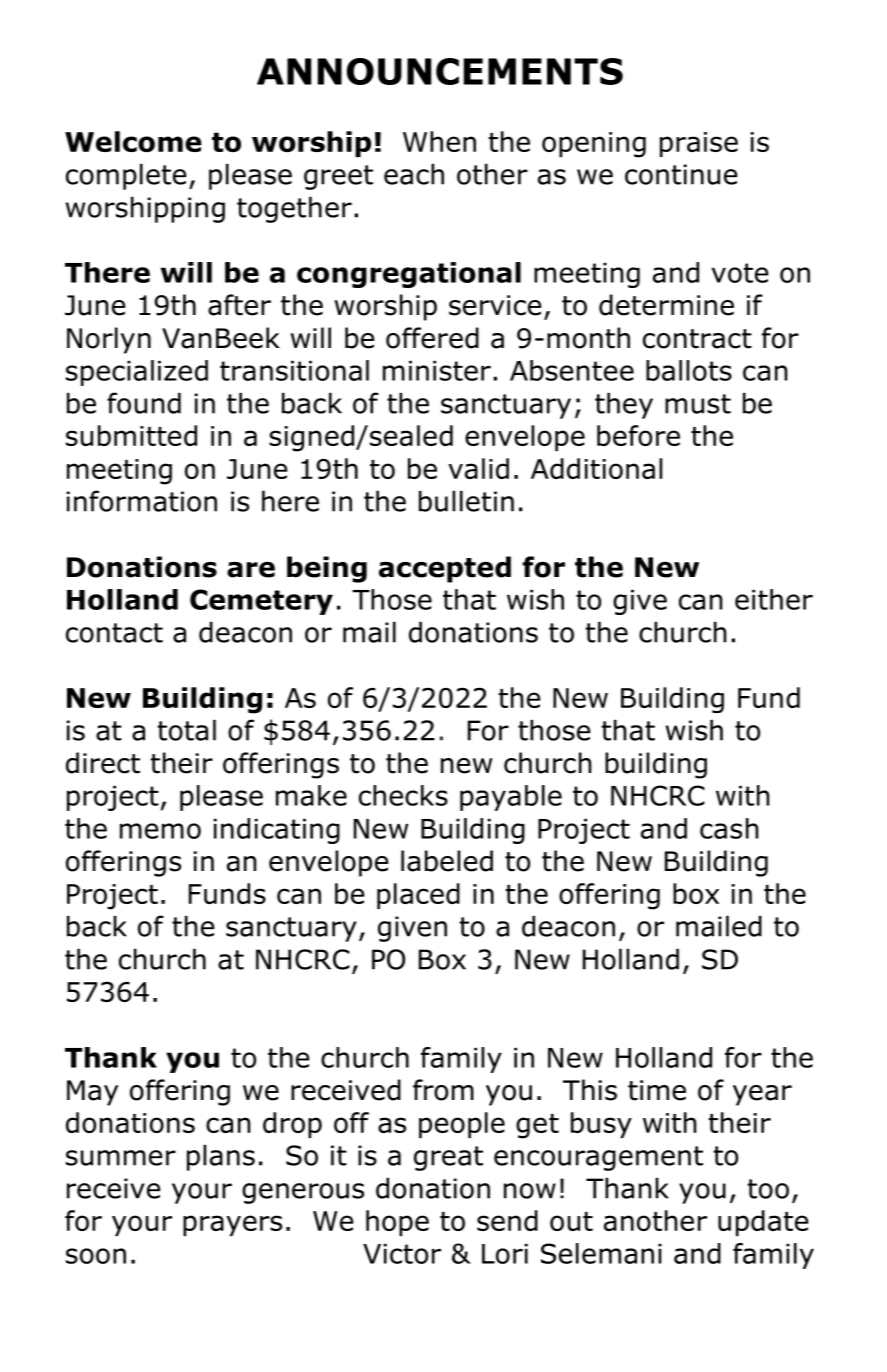  What do you see at coordinates (445, 569) in the screenshot?
I see `accepted` at bounding box center [445, 569].
